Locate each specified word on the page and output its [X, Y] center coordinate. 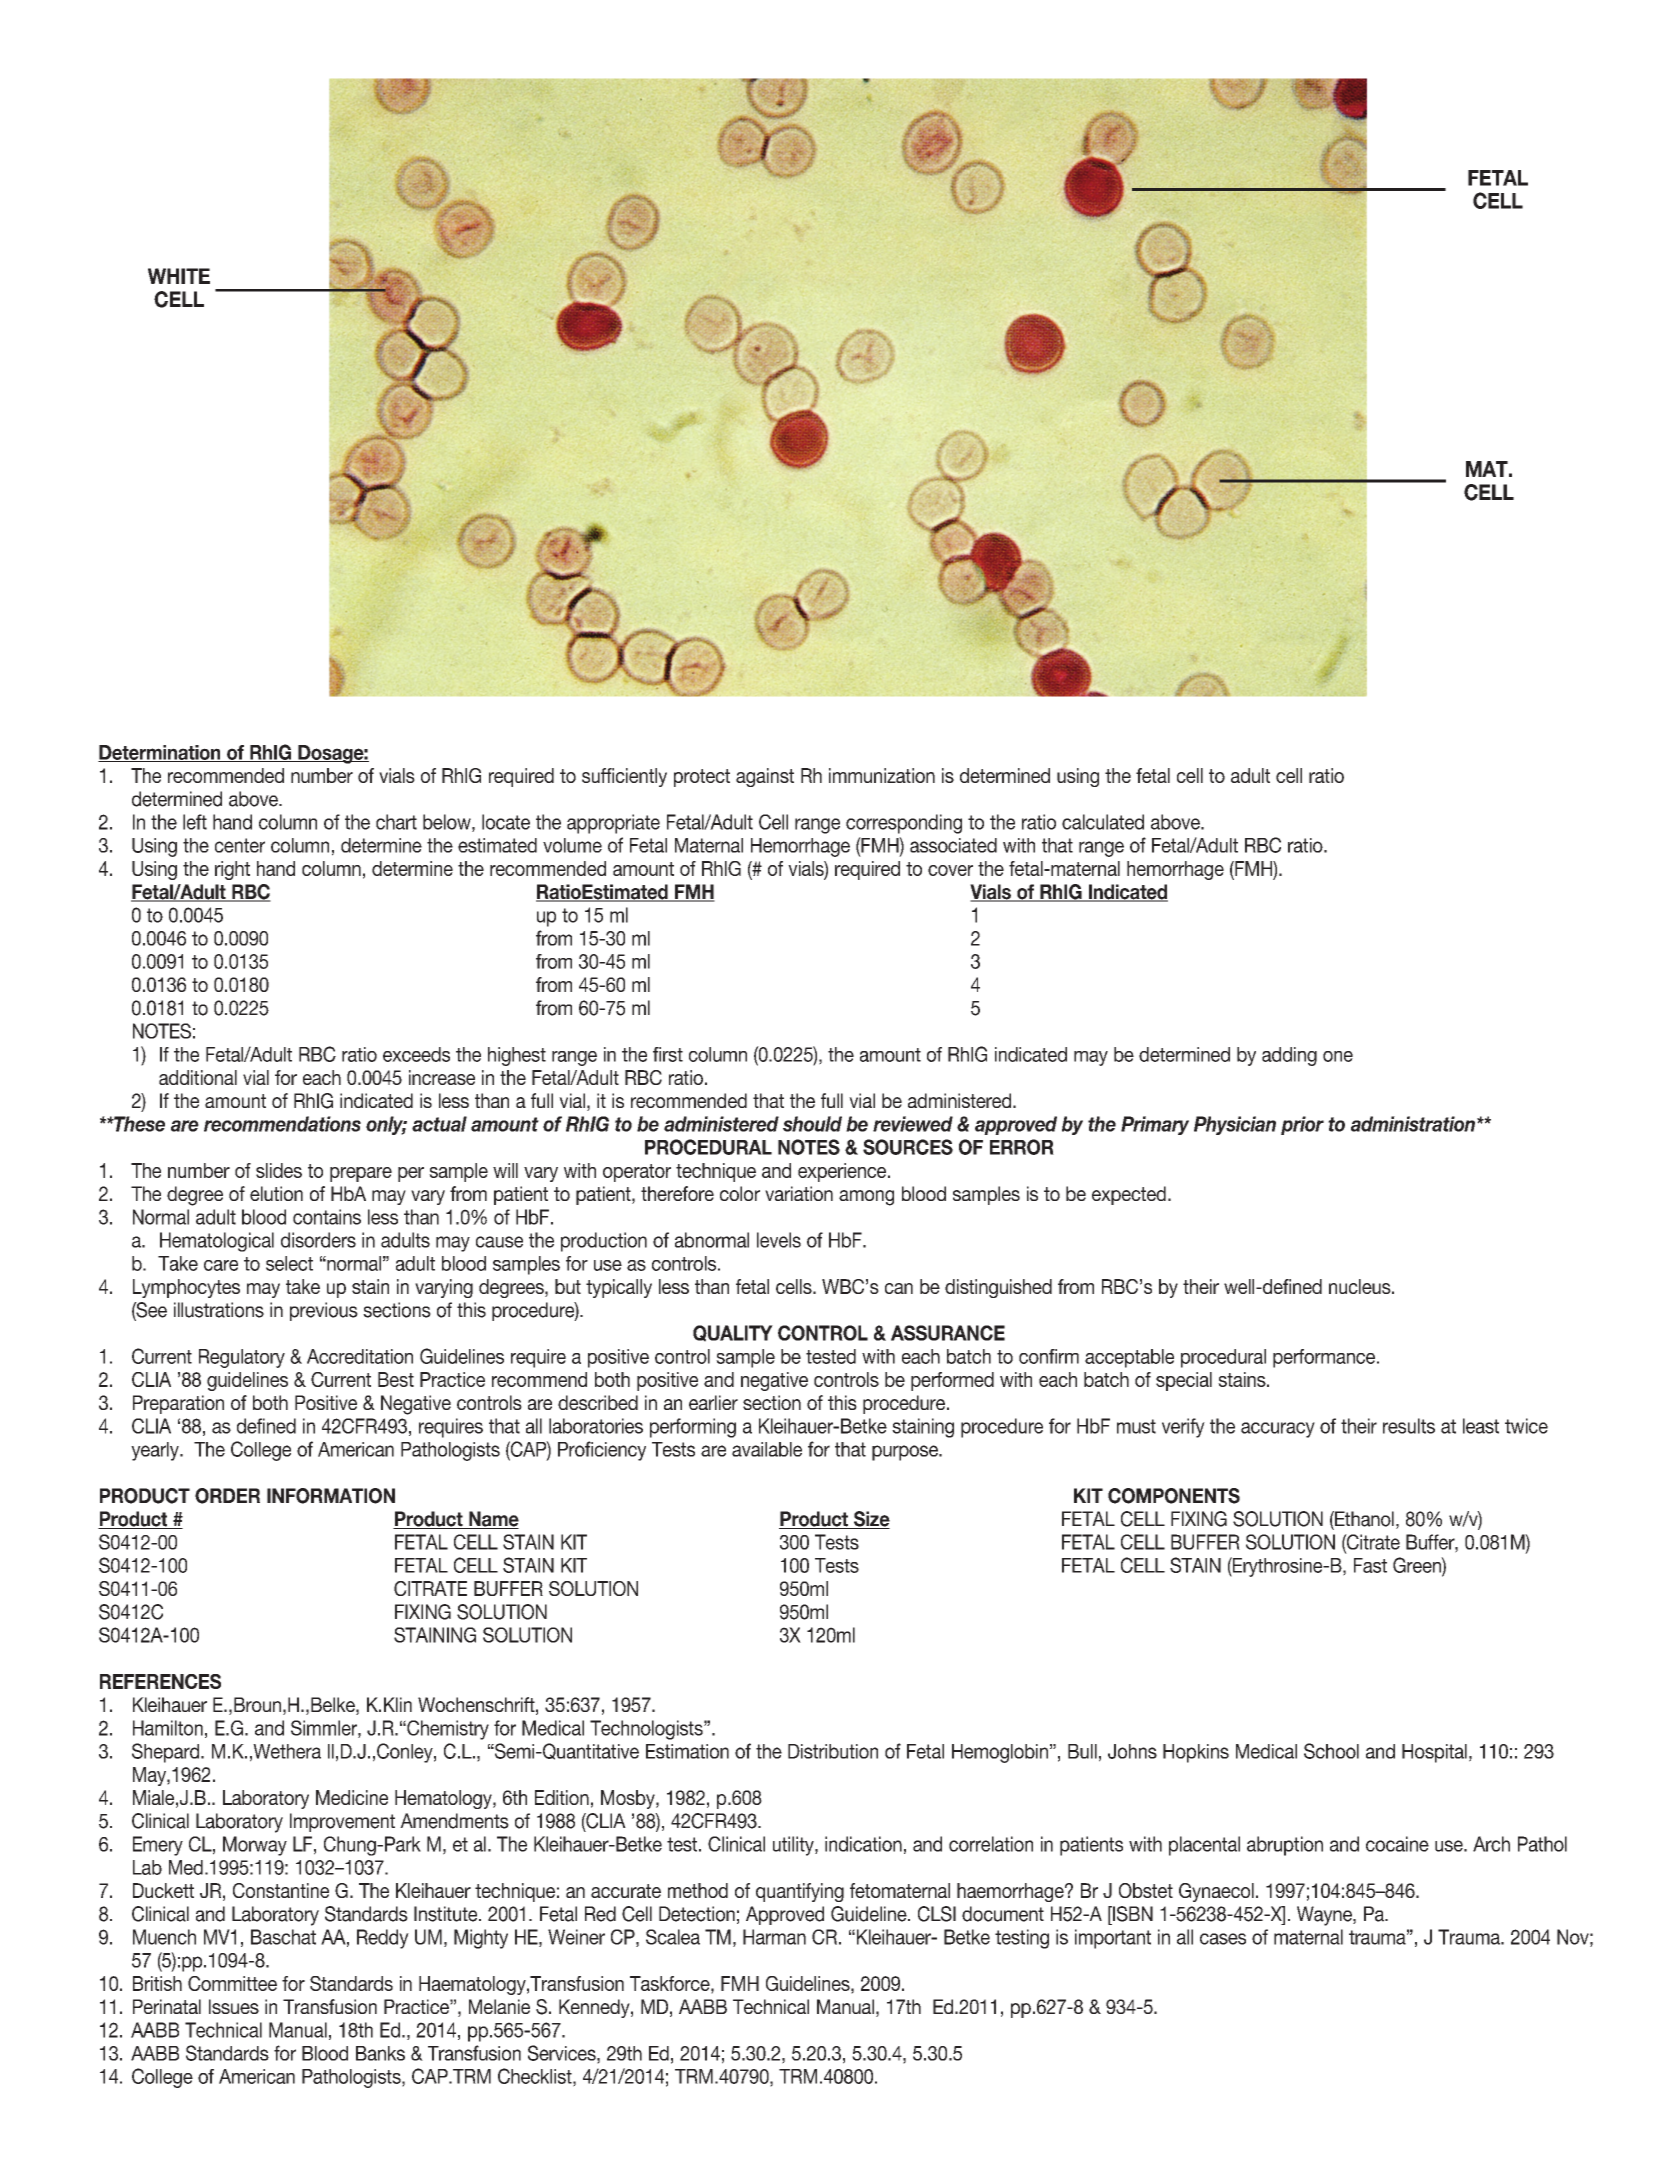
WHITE [179, 276]
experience [843, 1172]
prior [1302, 1125]
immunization [882, 775]
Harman [774, 1937]
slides [279, 1170]
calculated [1103, 822]
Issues [234, 2006]
